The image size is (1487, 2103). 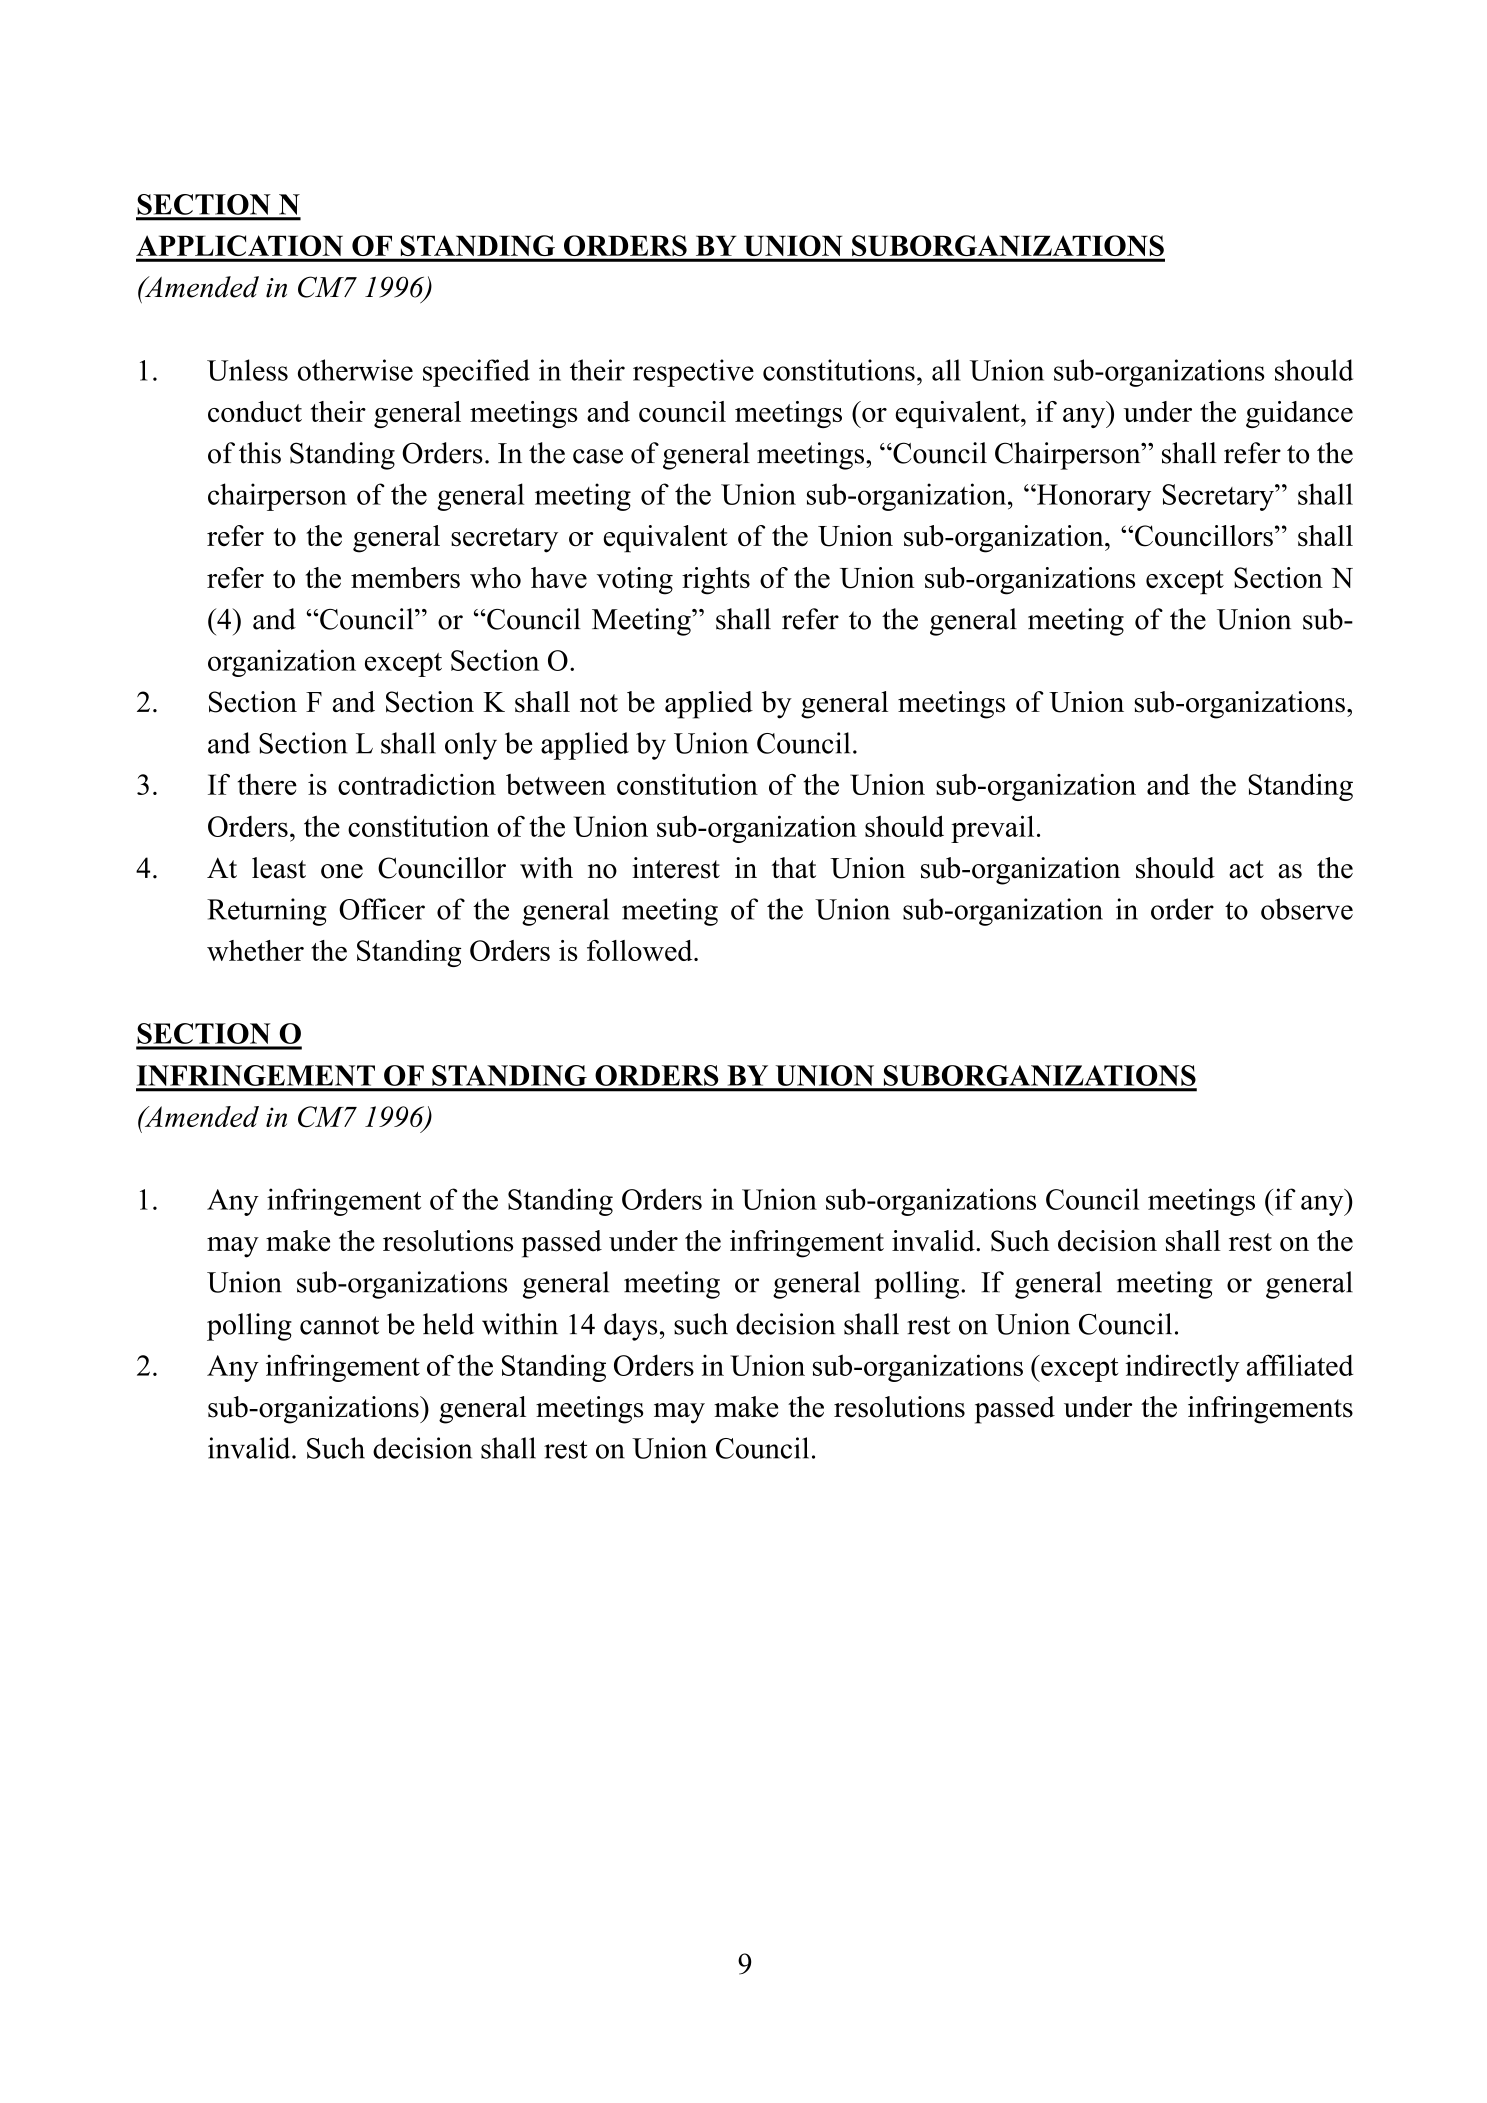 What do you see at coordinates (339, 1325) in the screenshot?
I see `cannot` at bounding box center [339, 1325].
